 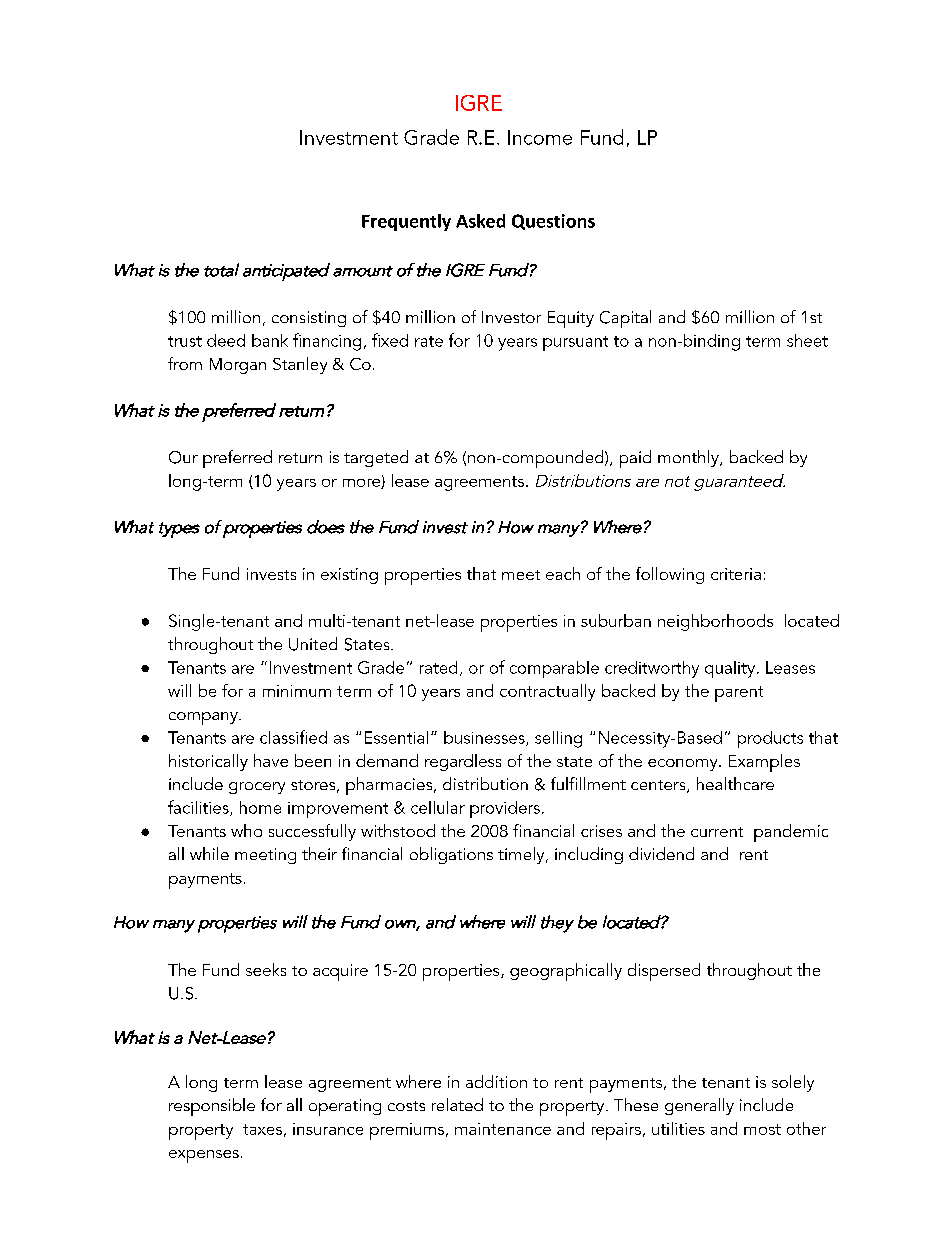 I want to click on United, so click(x=313, y=644).
